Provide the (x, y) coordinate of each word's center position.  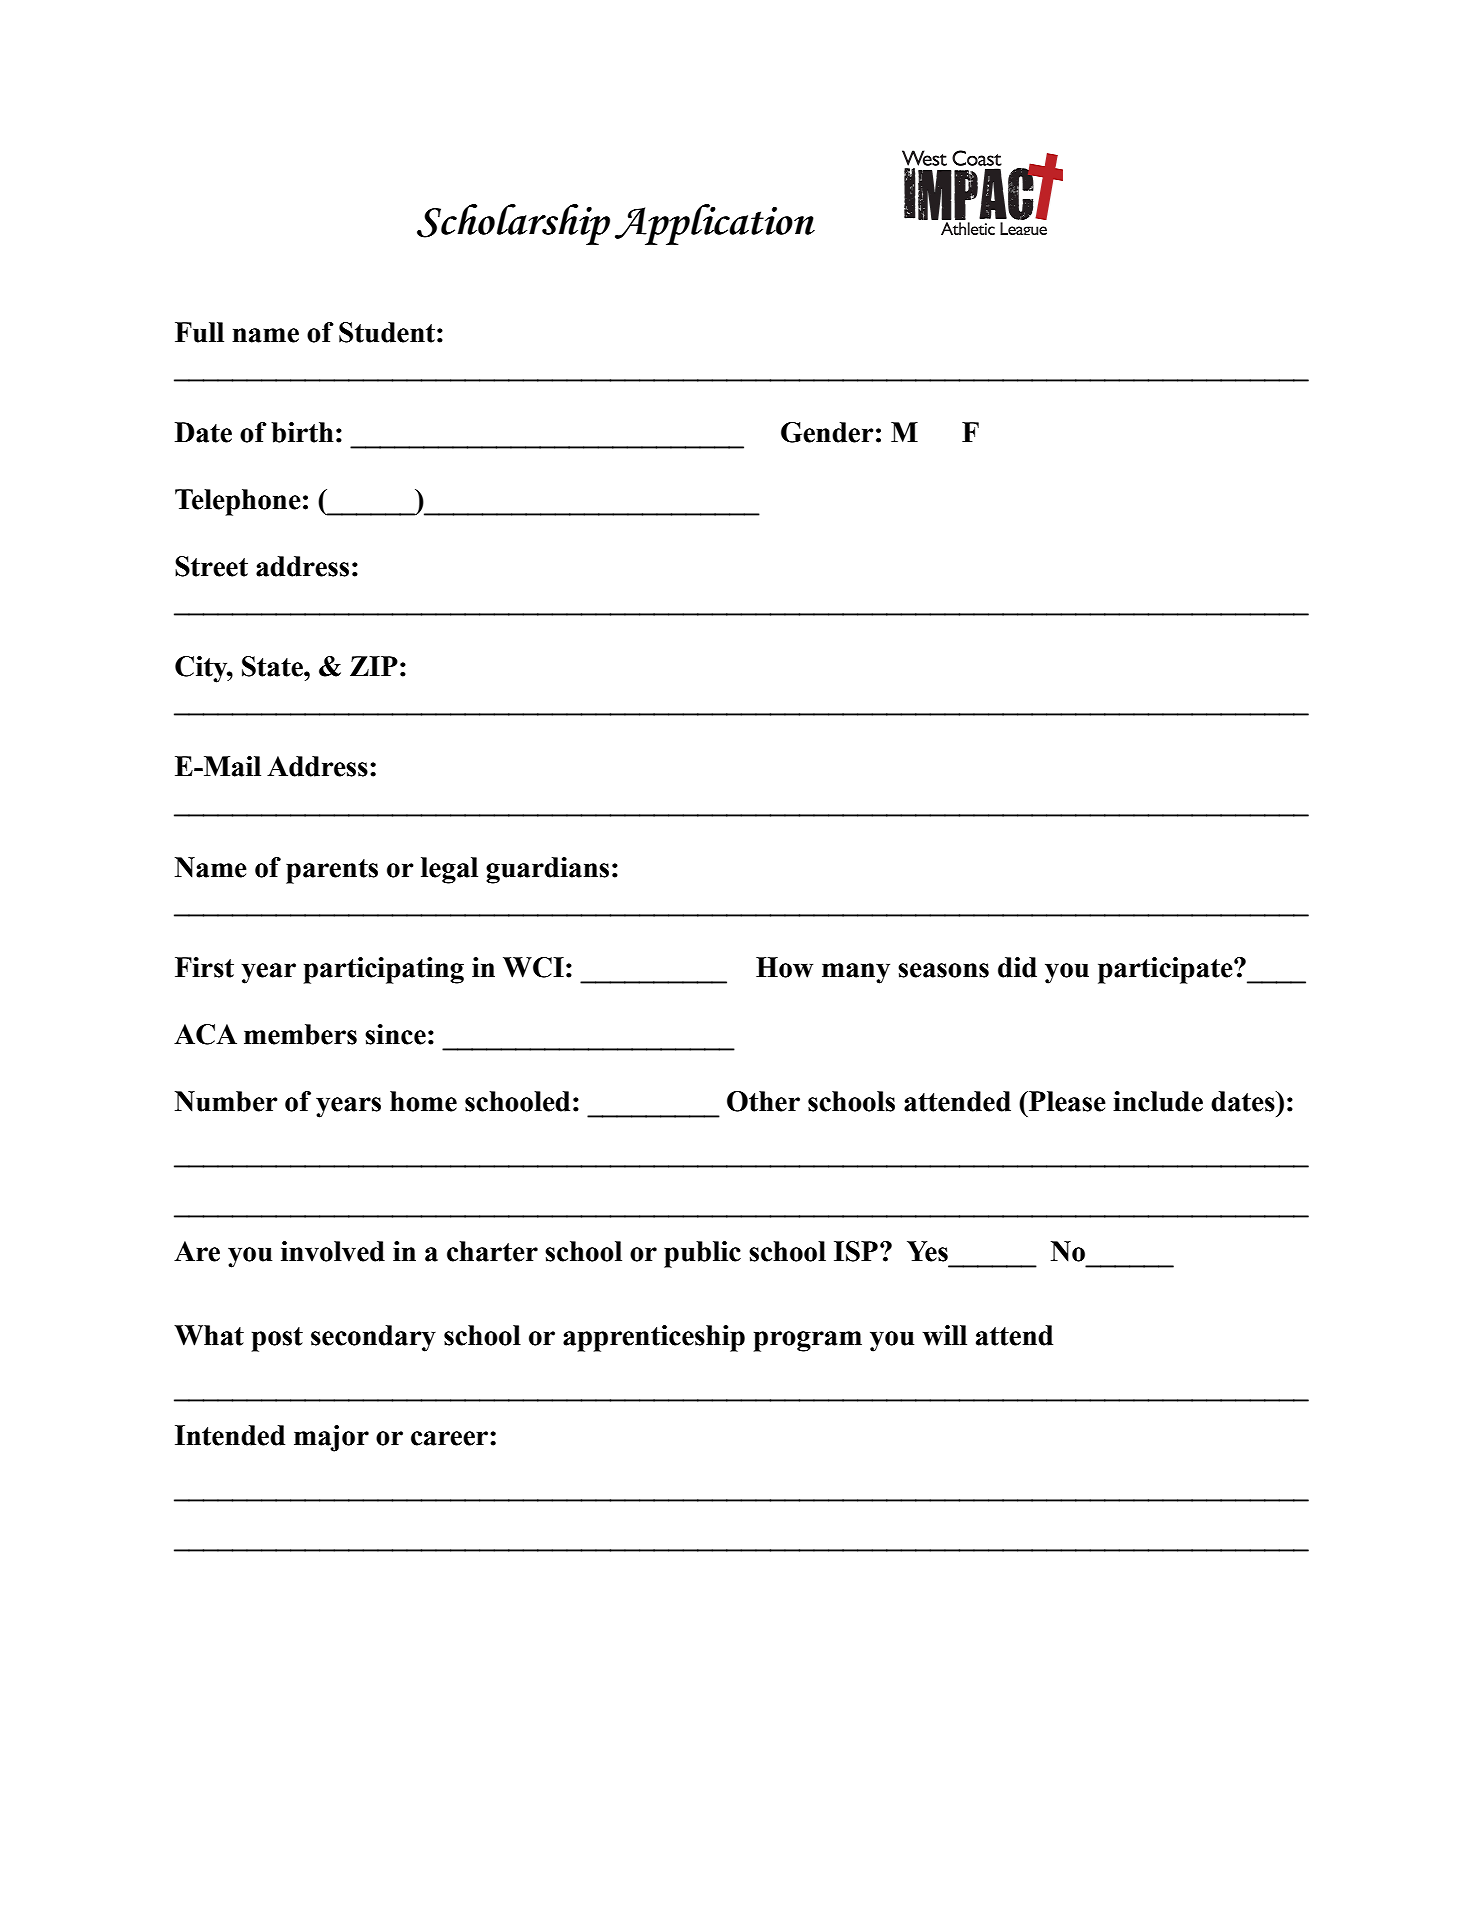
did (1017, 967)
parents (332, 871)
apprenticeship (654, 1338)
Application (715, 224)
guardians (547, 870)
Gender (827, 432)
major (331, 1438)
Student (387, 332)
